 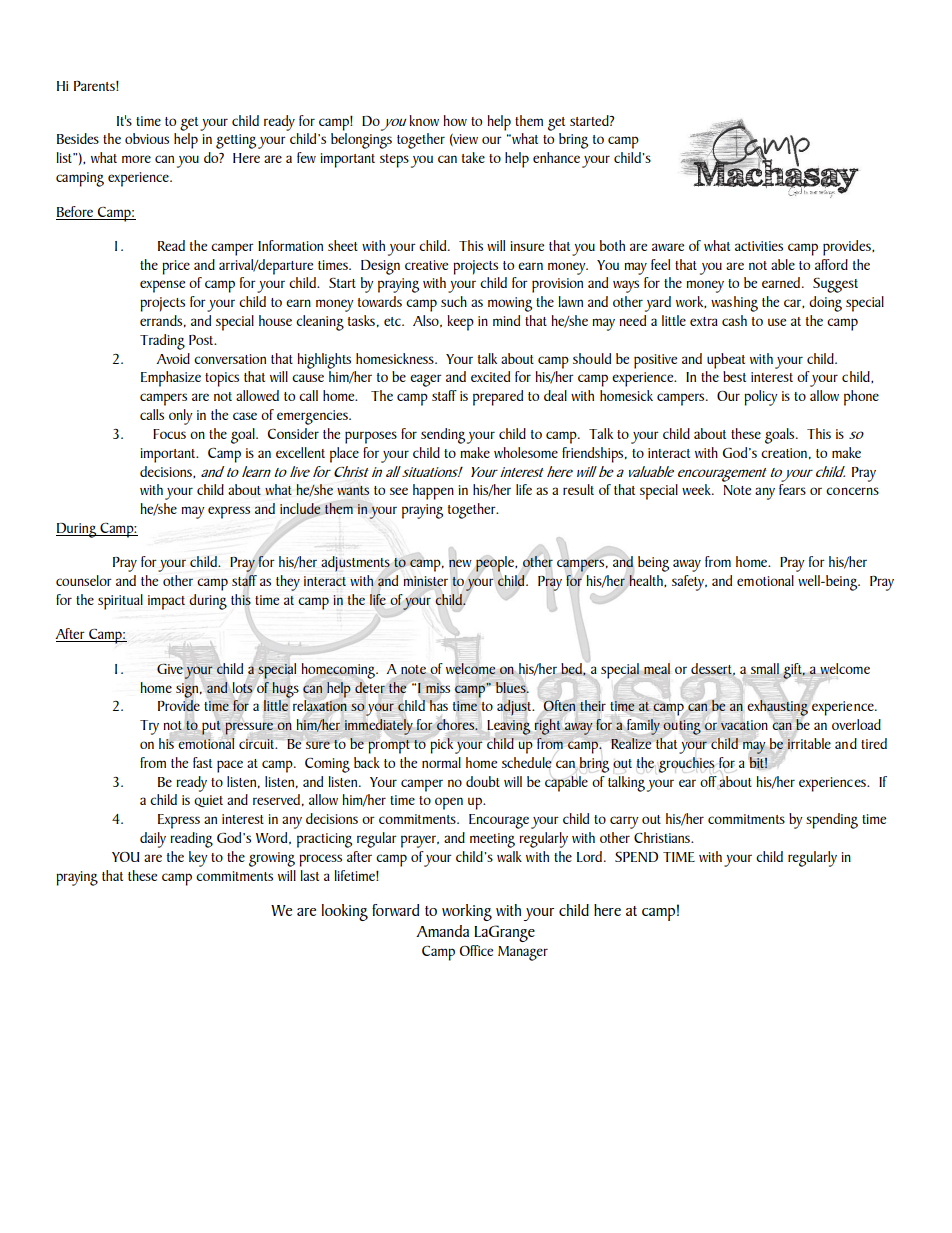 What do you see at coordinates (198, 859) in the screenshot?
I see `key` at bounding box center [198, 859].
